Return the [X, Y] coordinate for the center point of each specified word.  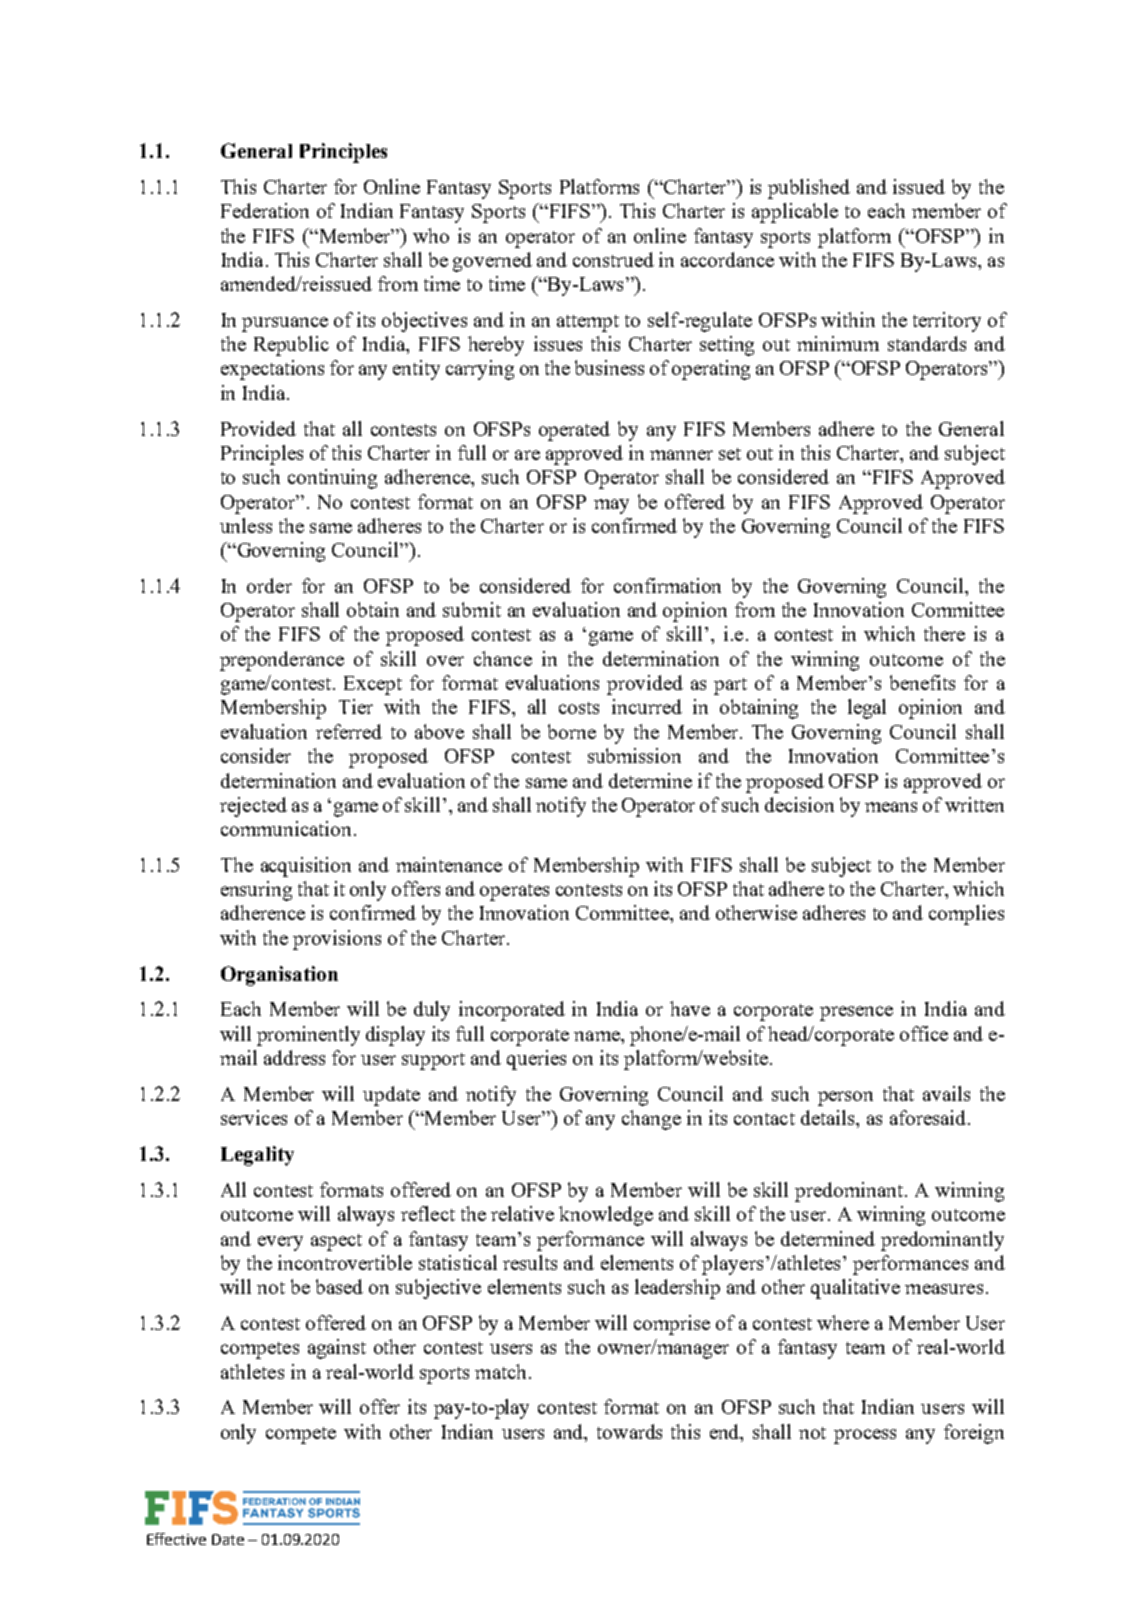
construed [613, 259]
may [611, 506]
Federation [265, 210]
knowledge [606, 1216]
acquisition [306, 867]
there [944, 633]
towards [629, 1431]
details [829, 1117]
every [280, 1243]
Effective [176, 1539]
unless [246, 525]
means [891, 807]
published [809, 189]
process [865, 1436]
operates [514, 892]
